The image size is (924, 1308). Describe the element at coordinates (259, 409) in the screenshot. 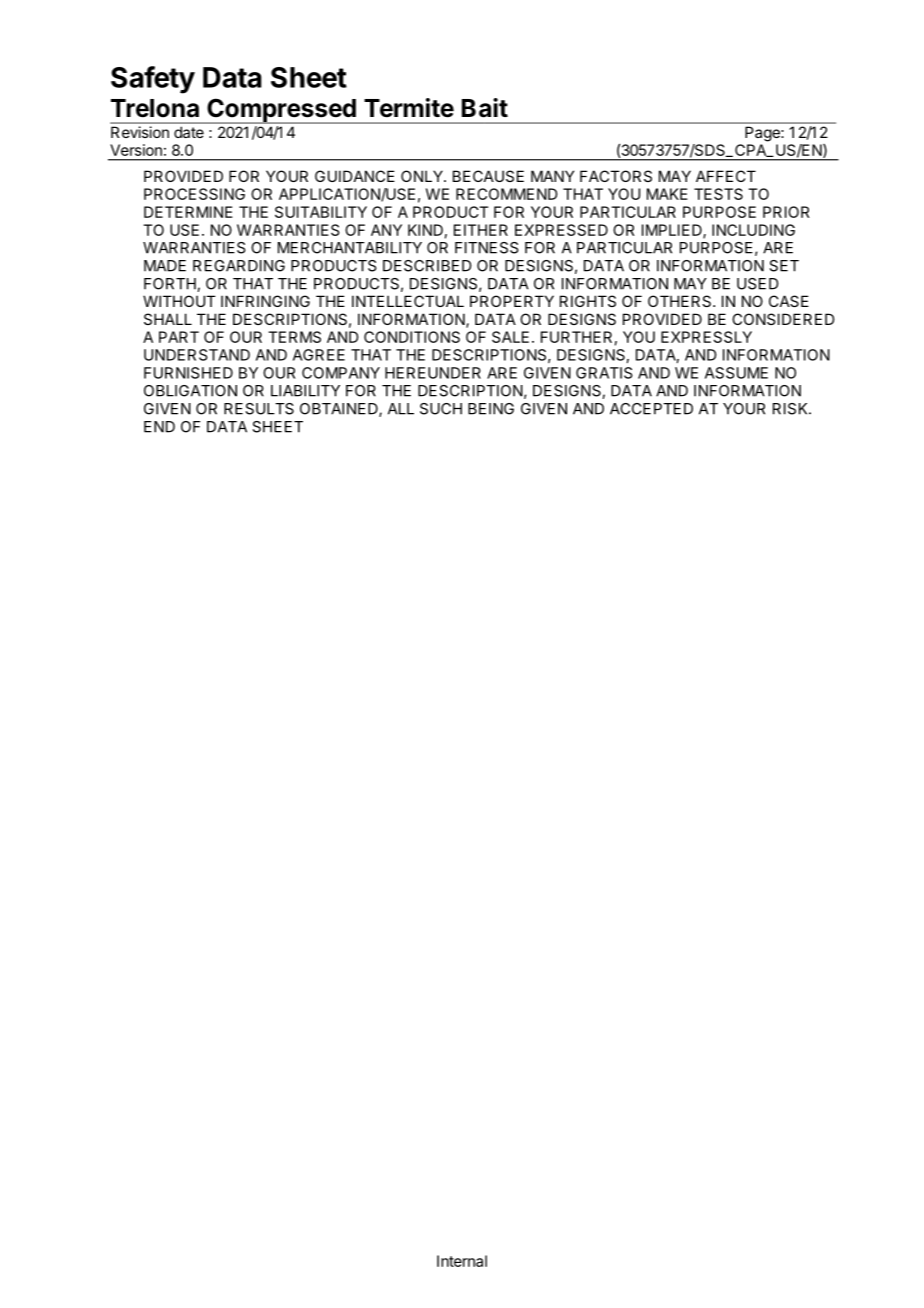

I see `RESULTS` at that location.
